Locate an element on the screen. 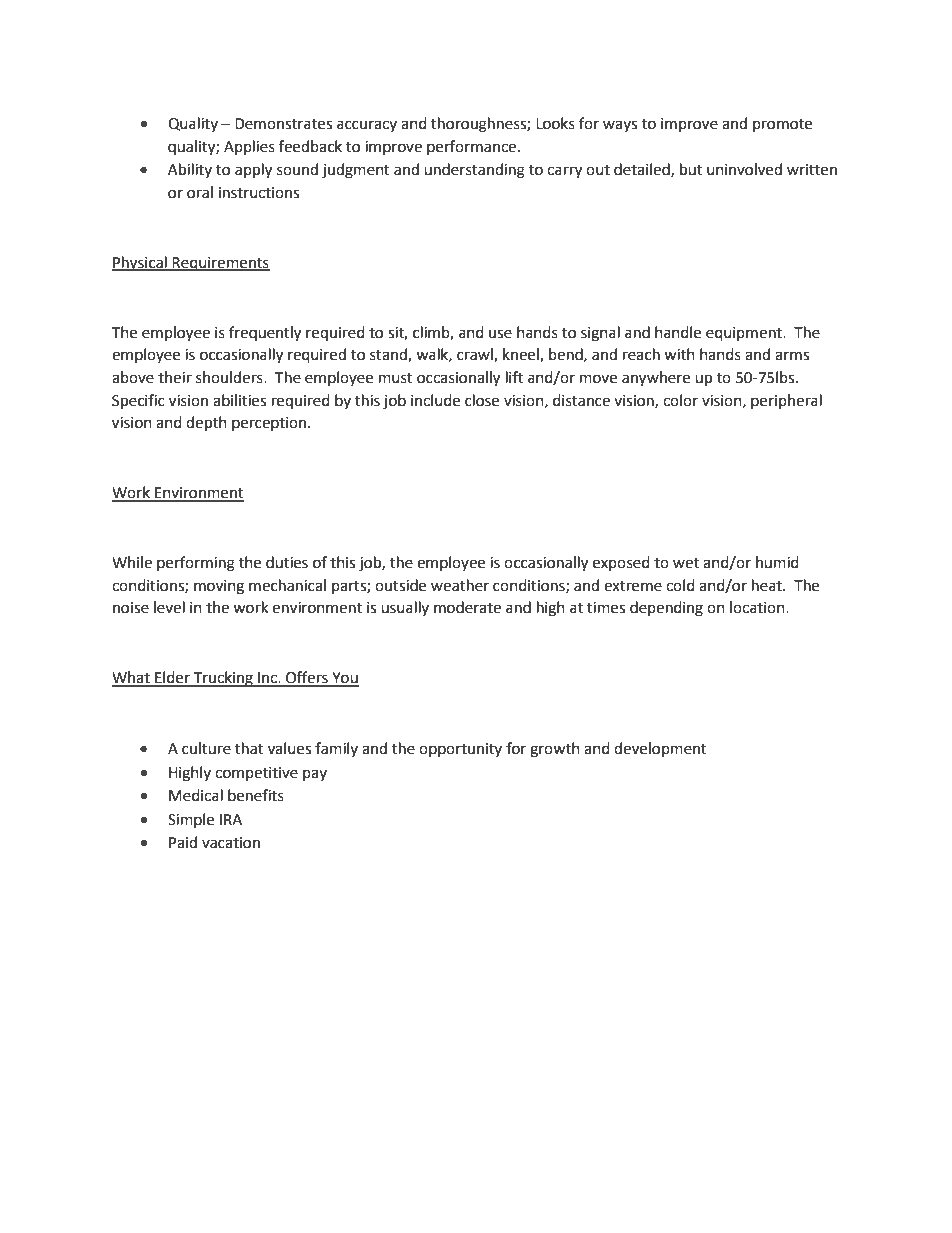  uninvolved is located at coordinates (744, 169).
